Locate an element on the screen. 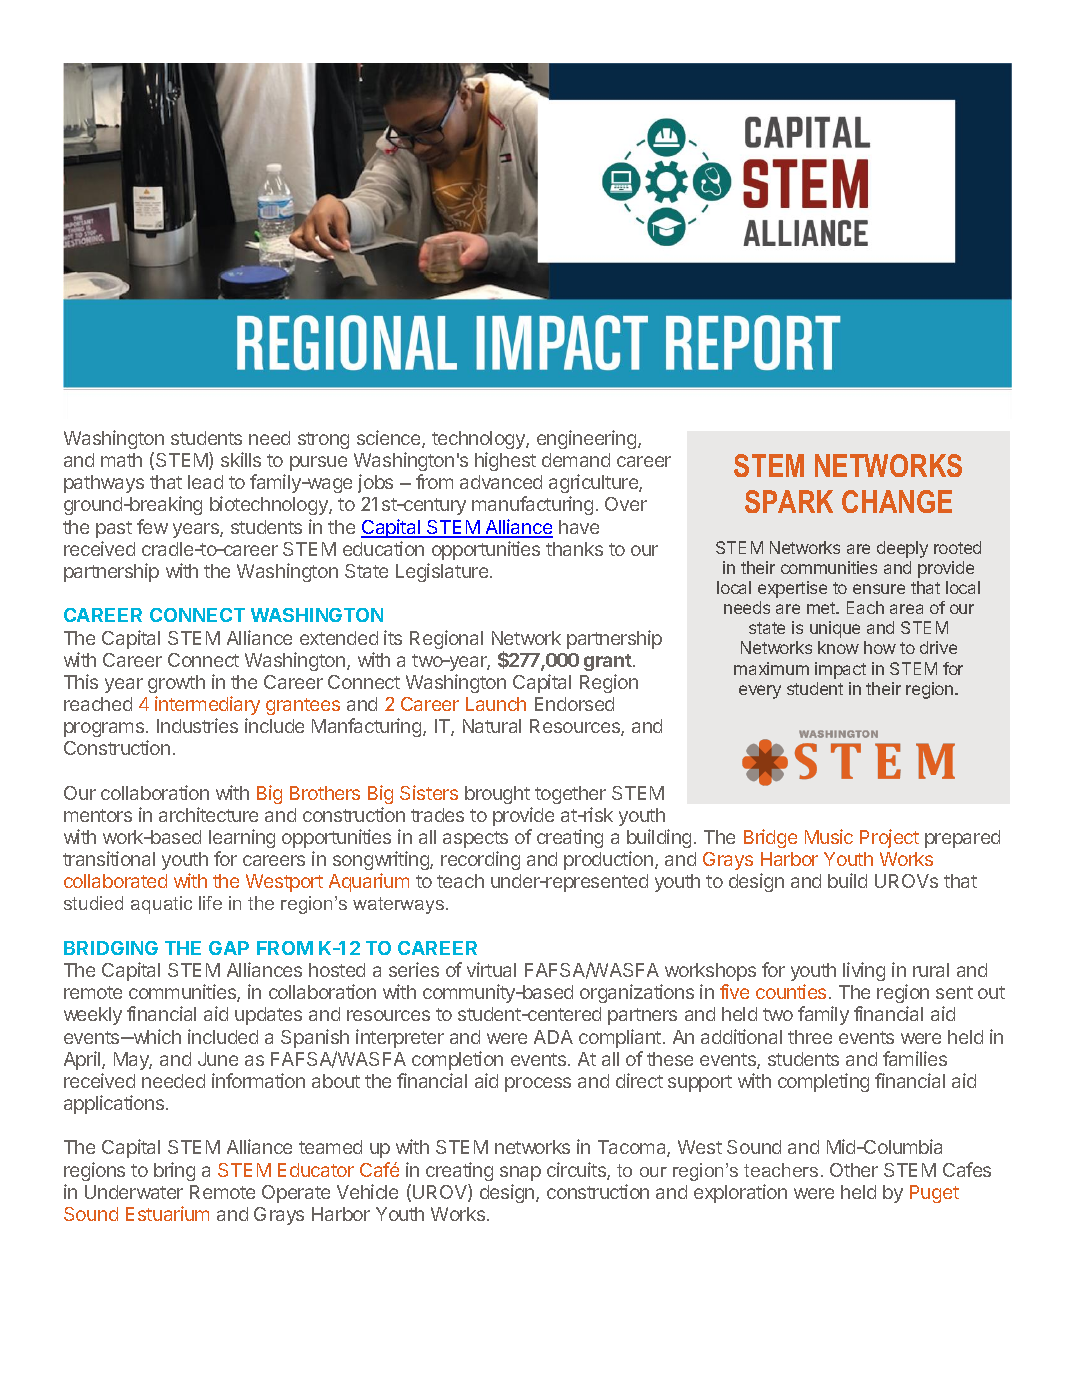  living is located at coordinates (864, 971).
